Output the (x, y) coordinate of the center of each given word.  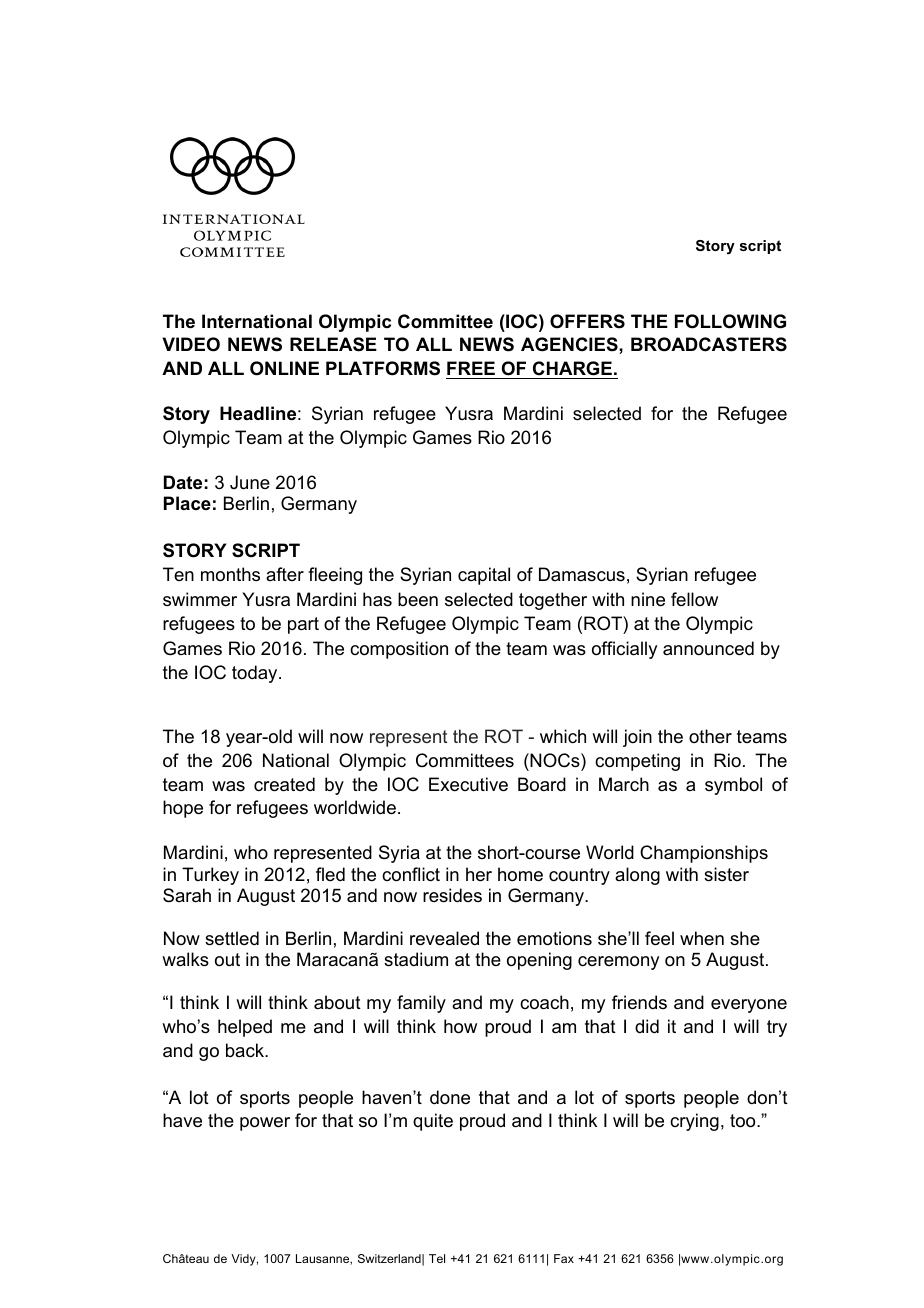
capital (484, 576)
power (265, 1124)
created (284, 784)
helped (245, 1028)
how (460, 1026)
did (647, 1026)
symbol (733, 786)
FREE (471, 368)
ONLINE (284, 368)
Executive (468, 784)
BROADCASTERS (709, 344)
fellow (694, 599)
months (230, 574)
